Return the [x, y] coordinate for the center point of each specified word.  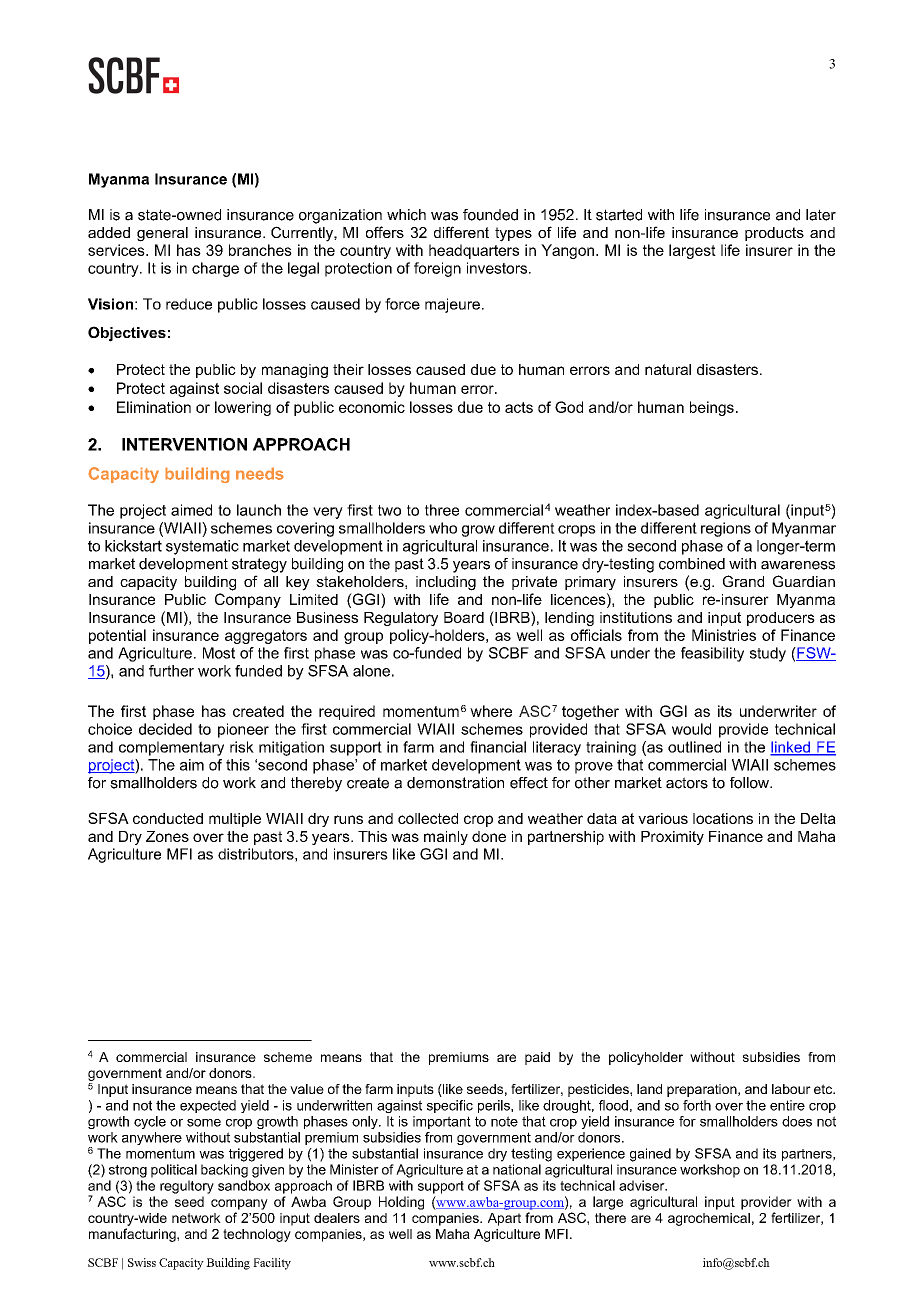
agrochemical [709, 1219]
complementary [171, 748]
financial [498, 747]
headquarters [474, 251]
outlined [694, 747]
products [774, 234]
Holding [401, 1203]
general [162, 234]
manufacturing [133, 1235]
